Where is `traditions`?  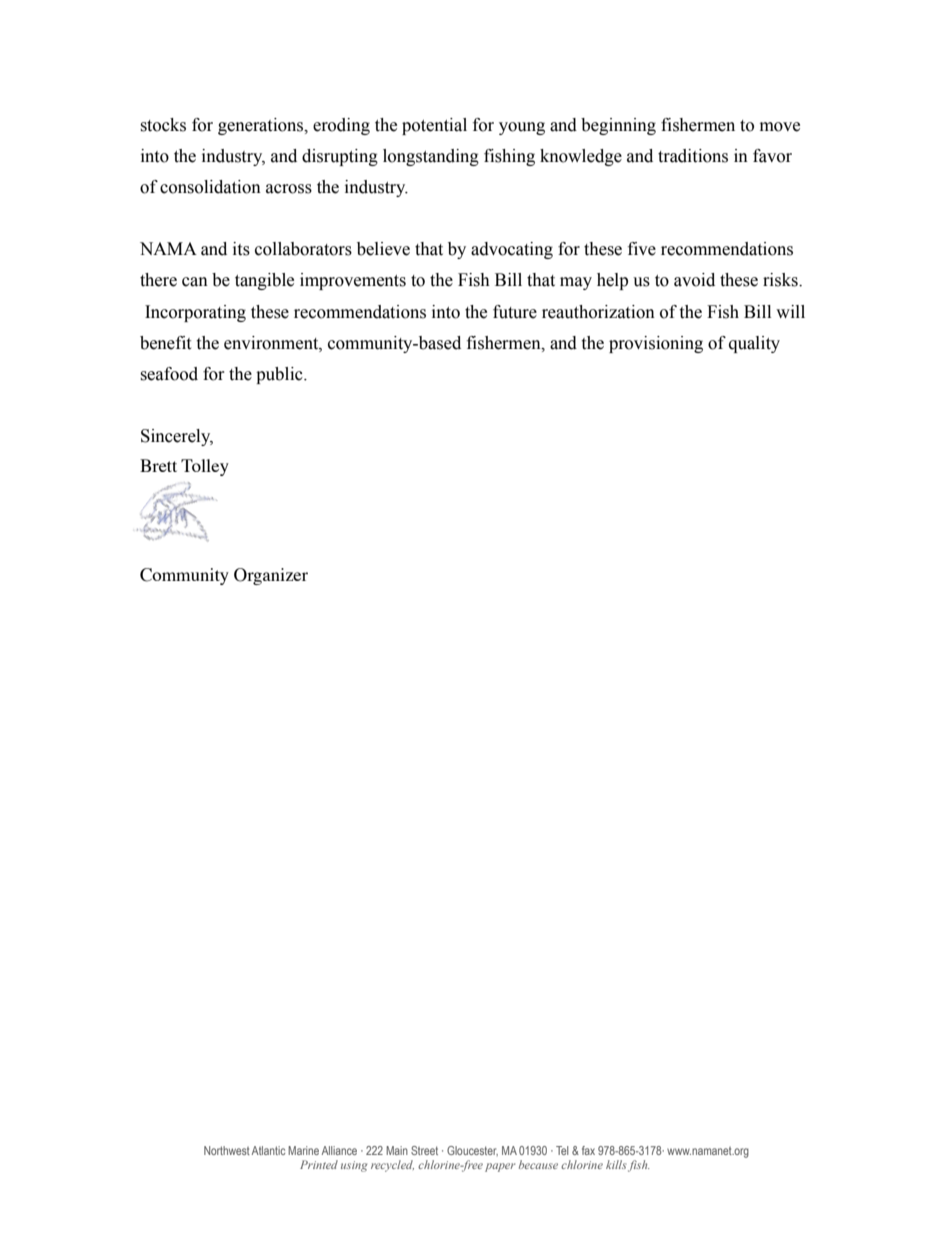
traditions is located at coordinates (693, 156).
